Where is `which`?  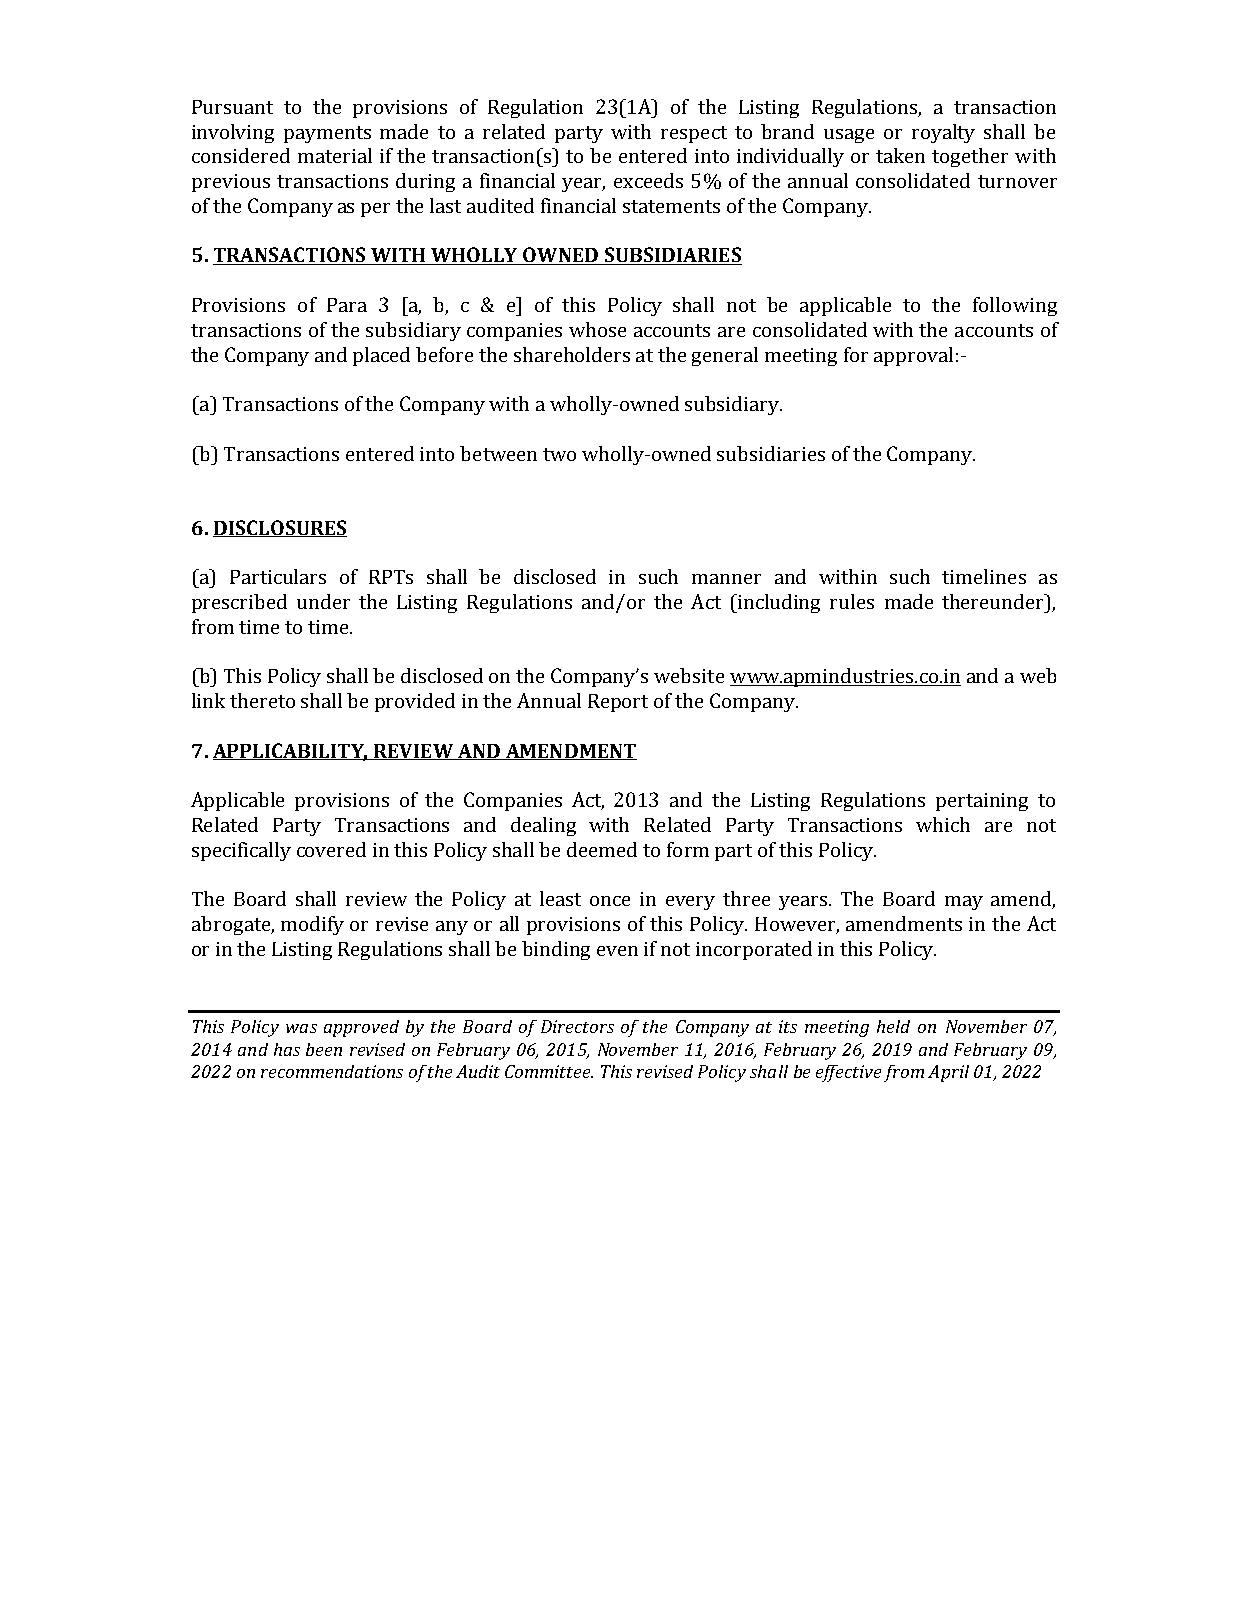 which is located at coordinates (943, 824).
